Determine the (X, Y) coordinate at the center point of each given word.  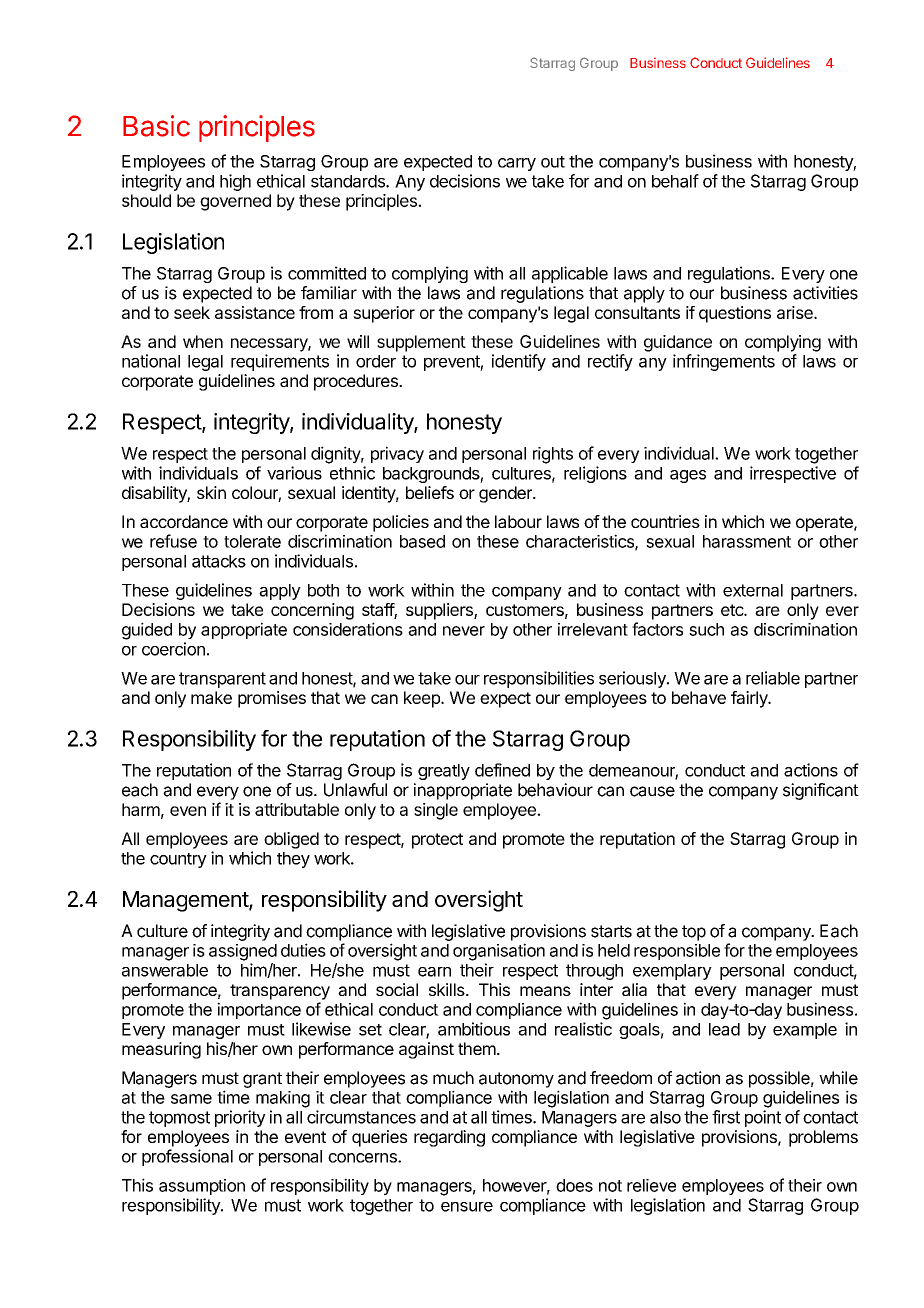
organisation (499, 952)
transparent (222, 680)
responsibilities (539, 679)
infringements (724, 362)
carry (517, 164)
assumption (202, 1187)
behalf (675, 181)
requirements (280, 362)
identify (519, 362)
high (235, 182)
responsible (677, 952)
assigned (243, 952)
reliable (773, 678)
